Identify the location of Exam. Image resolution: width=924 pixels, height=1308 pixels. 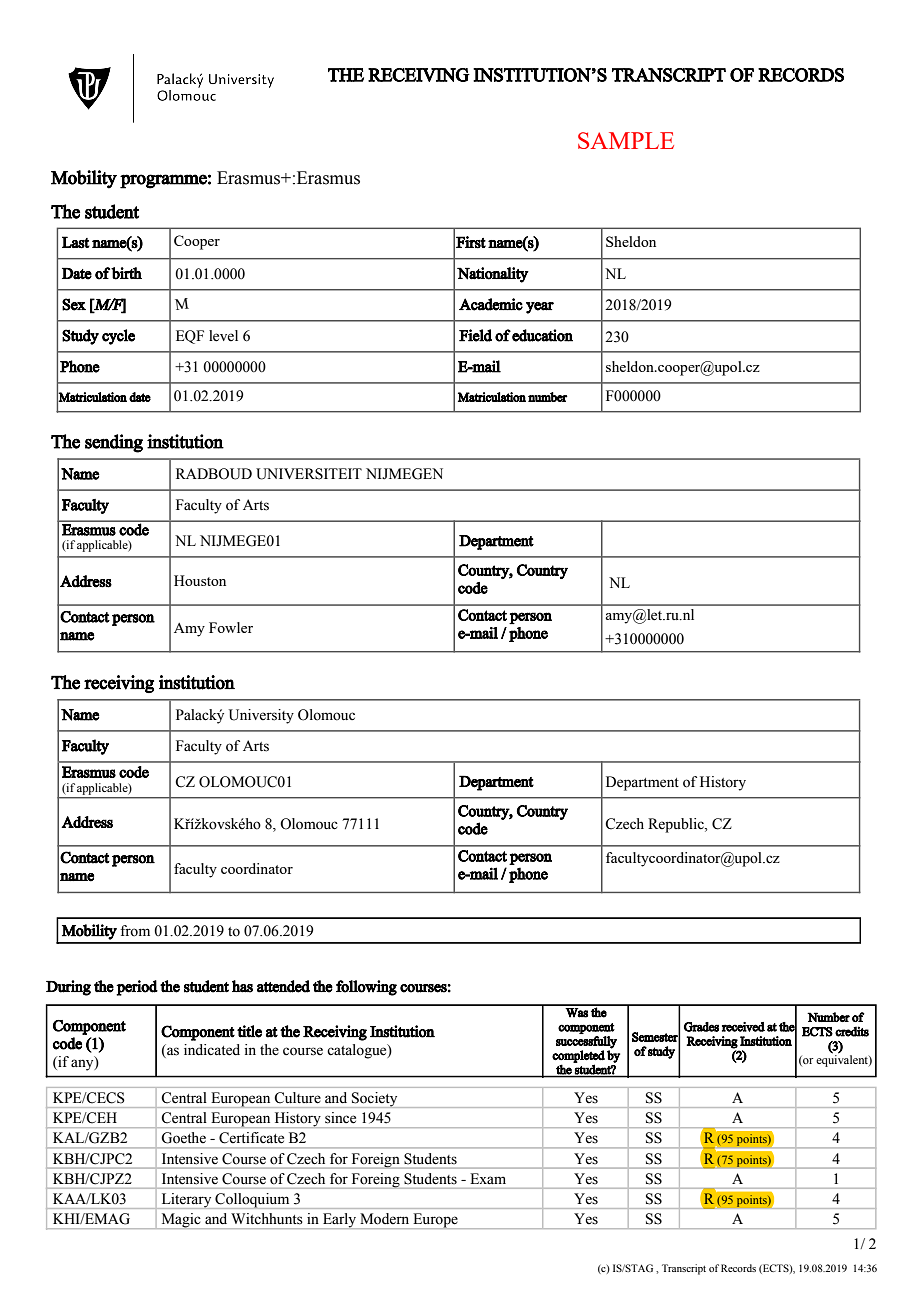
(488, 1178).
